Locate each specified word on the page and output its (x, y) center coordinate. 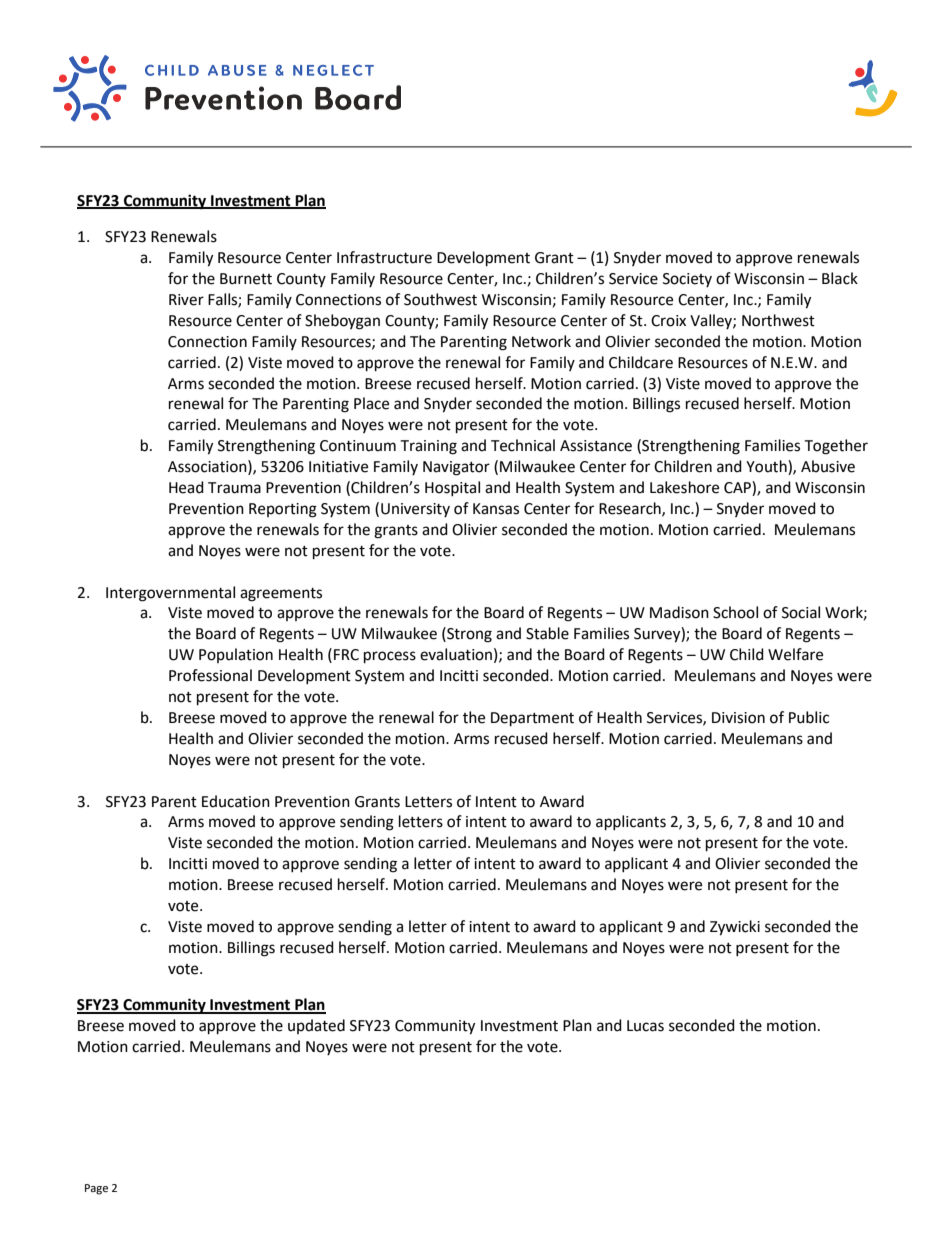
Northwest (778, 320)
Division (738, 718)
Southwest (440, 299)
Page (96, 1189)
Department (532, 719)
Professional (210, 675)
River (186, 300)
